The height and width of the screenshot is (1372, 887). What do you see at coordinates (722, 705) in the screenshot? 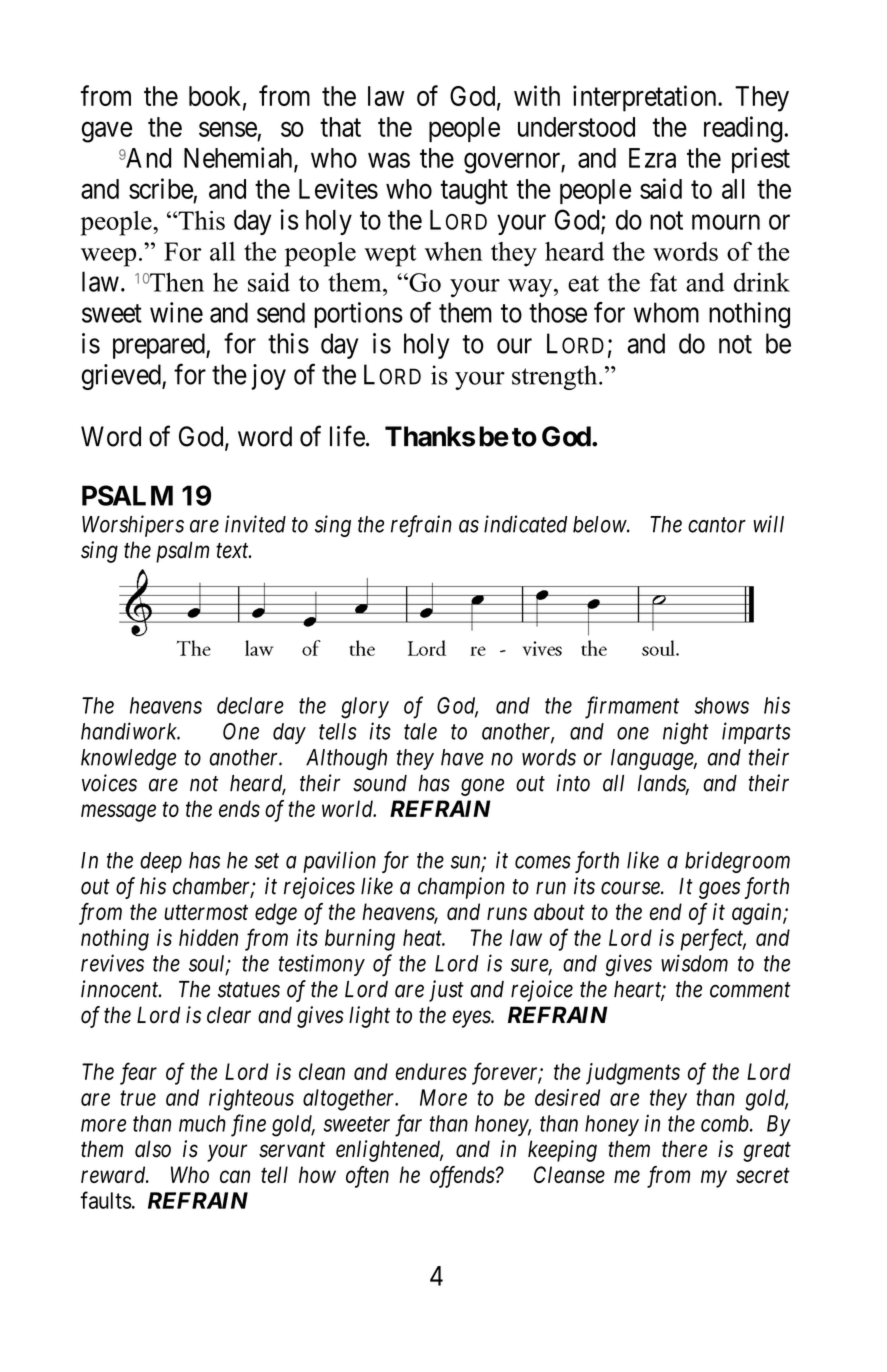
I see `shows` at bounding box center [722, 705].
